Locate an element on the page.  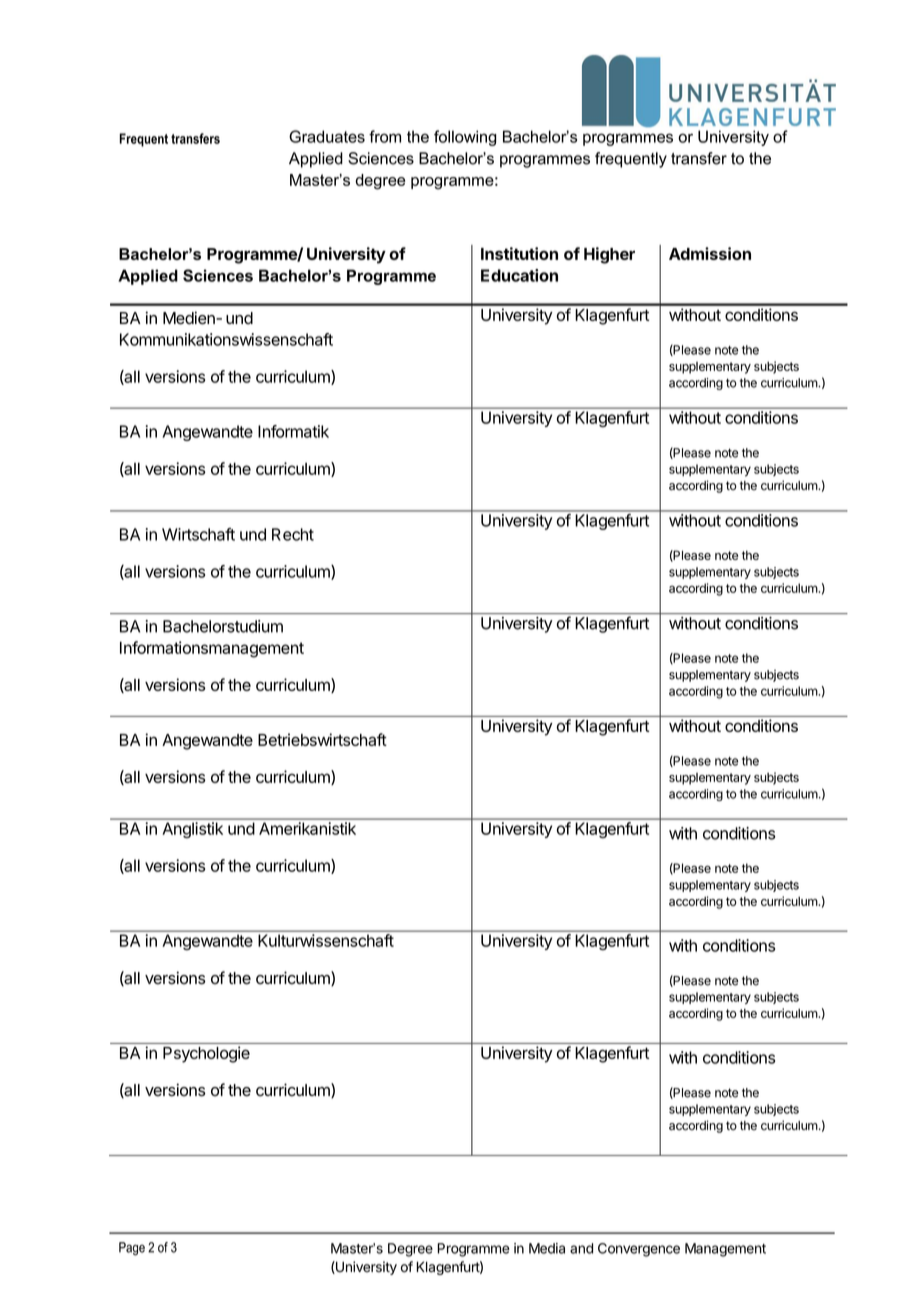
Psychologie is located at coordinates (206, 1054).
